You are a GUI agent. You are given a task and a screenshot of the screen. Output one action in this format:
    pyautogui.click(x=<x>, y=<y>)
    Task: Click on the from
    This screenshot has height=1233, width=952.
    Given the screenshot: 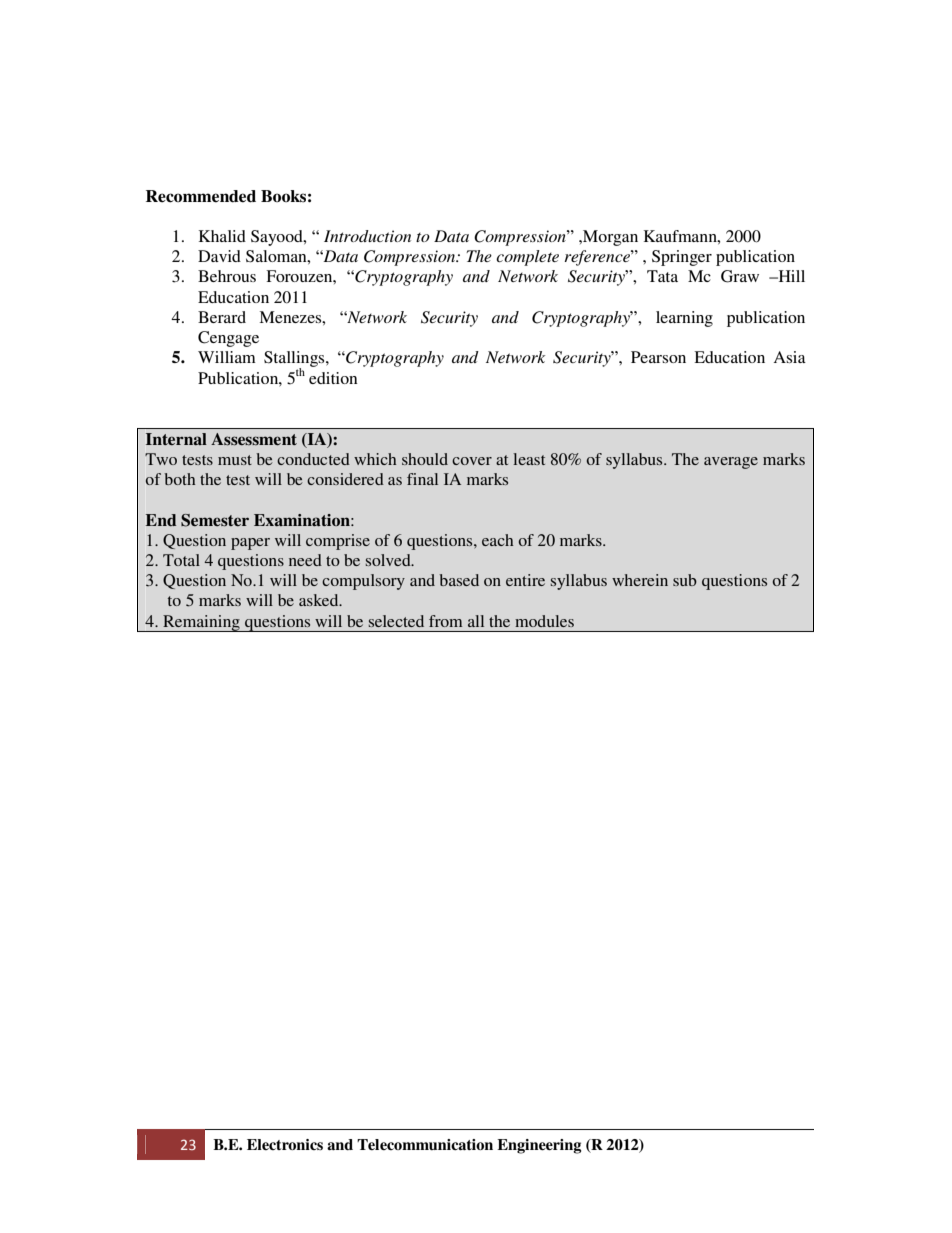 What is the action you would take?
    pyautogui.click(x=445, y=621)
